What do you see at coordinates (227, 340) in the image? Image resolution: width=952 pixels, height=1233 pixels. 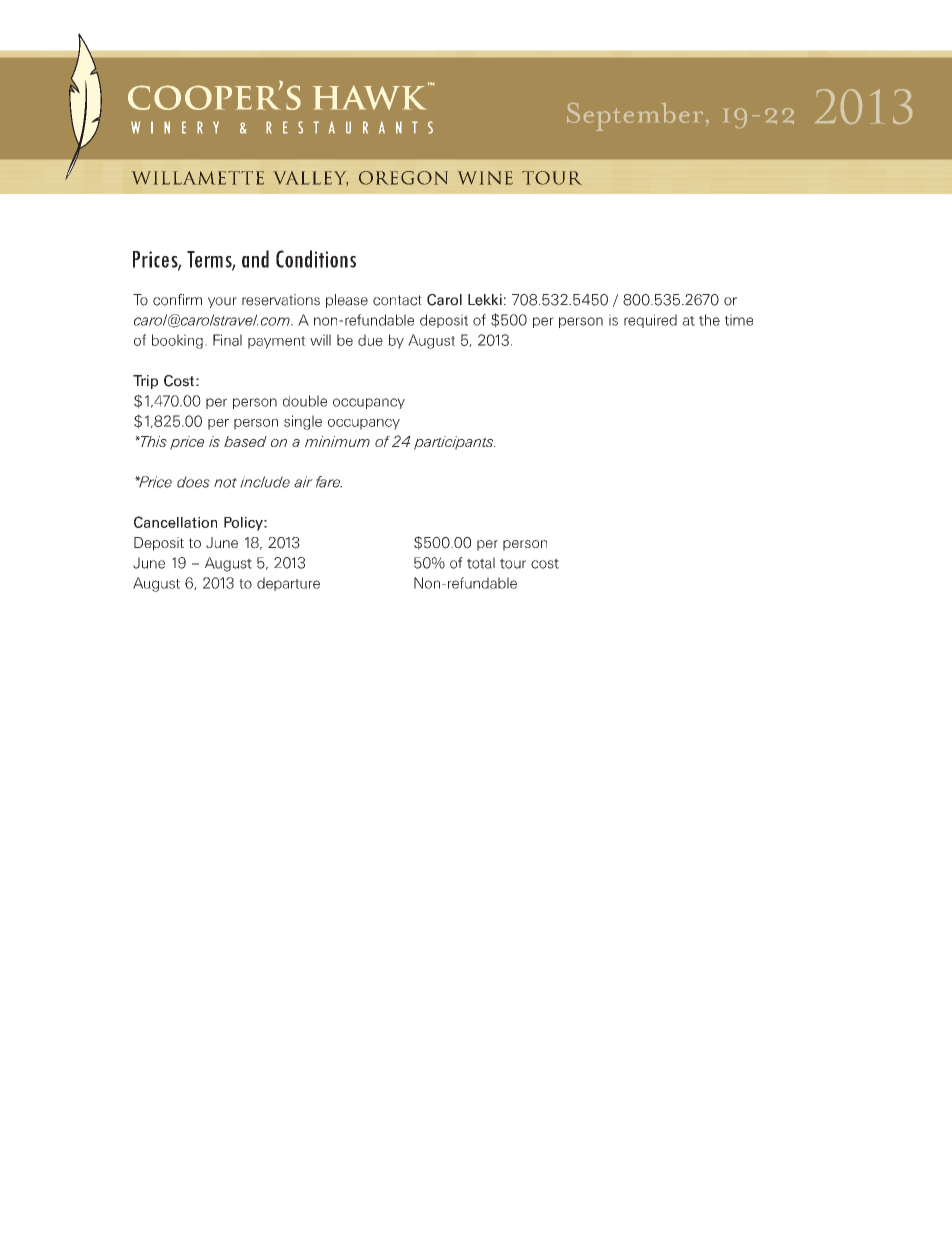 I see `Final` at bounding box center [227, 340].
